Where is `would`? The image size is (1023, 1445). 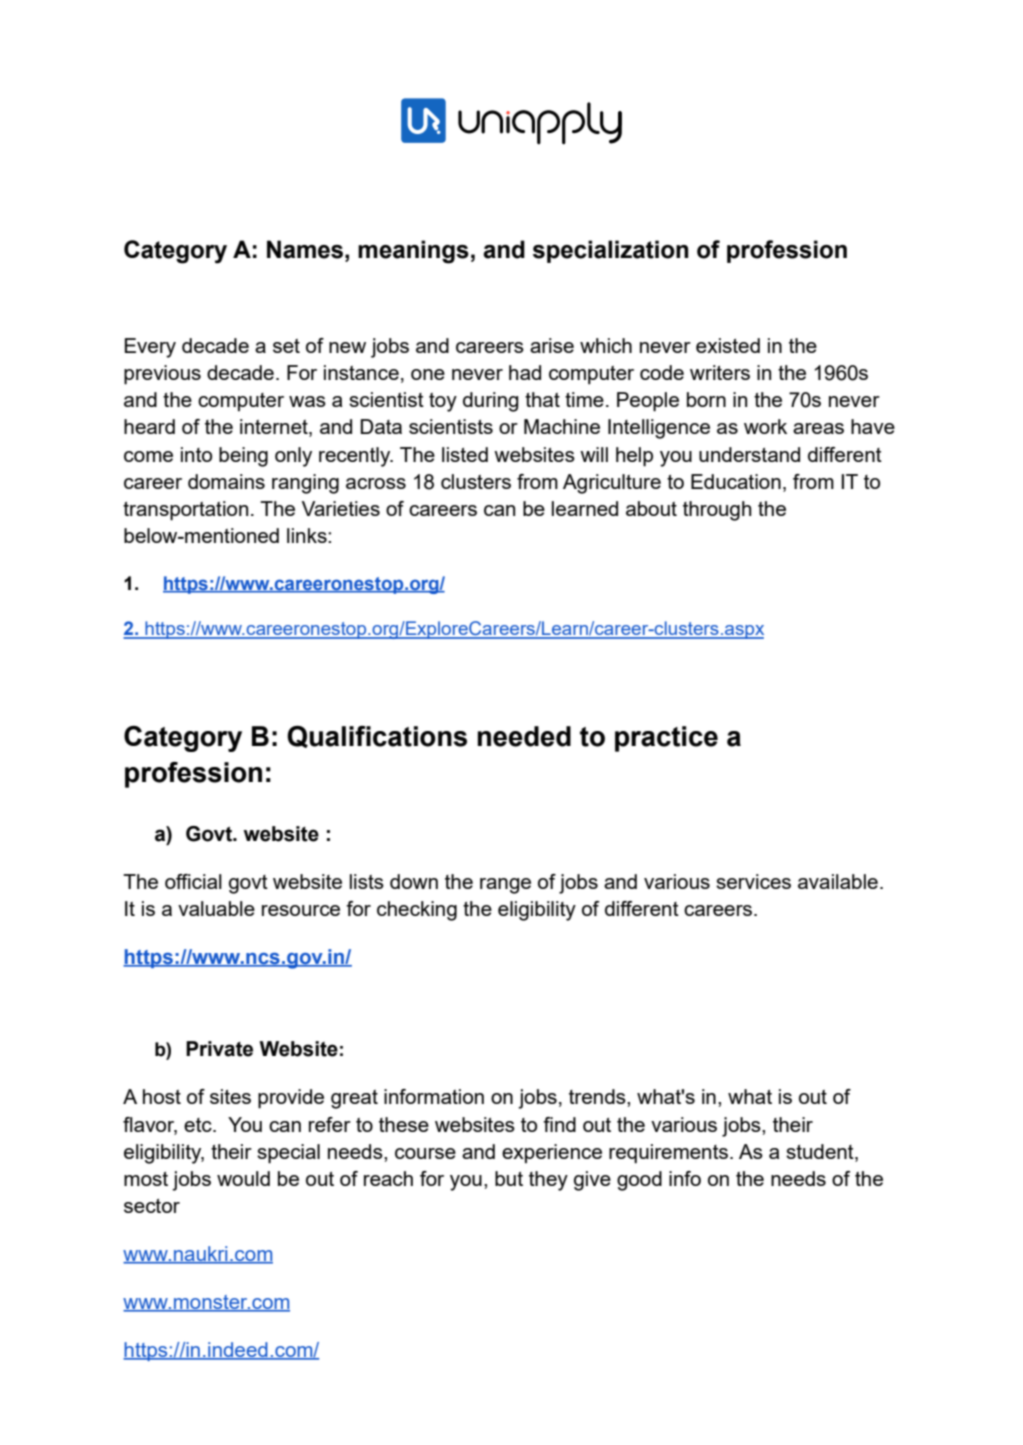 would is located at coordinates (243, 1178).
